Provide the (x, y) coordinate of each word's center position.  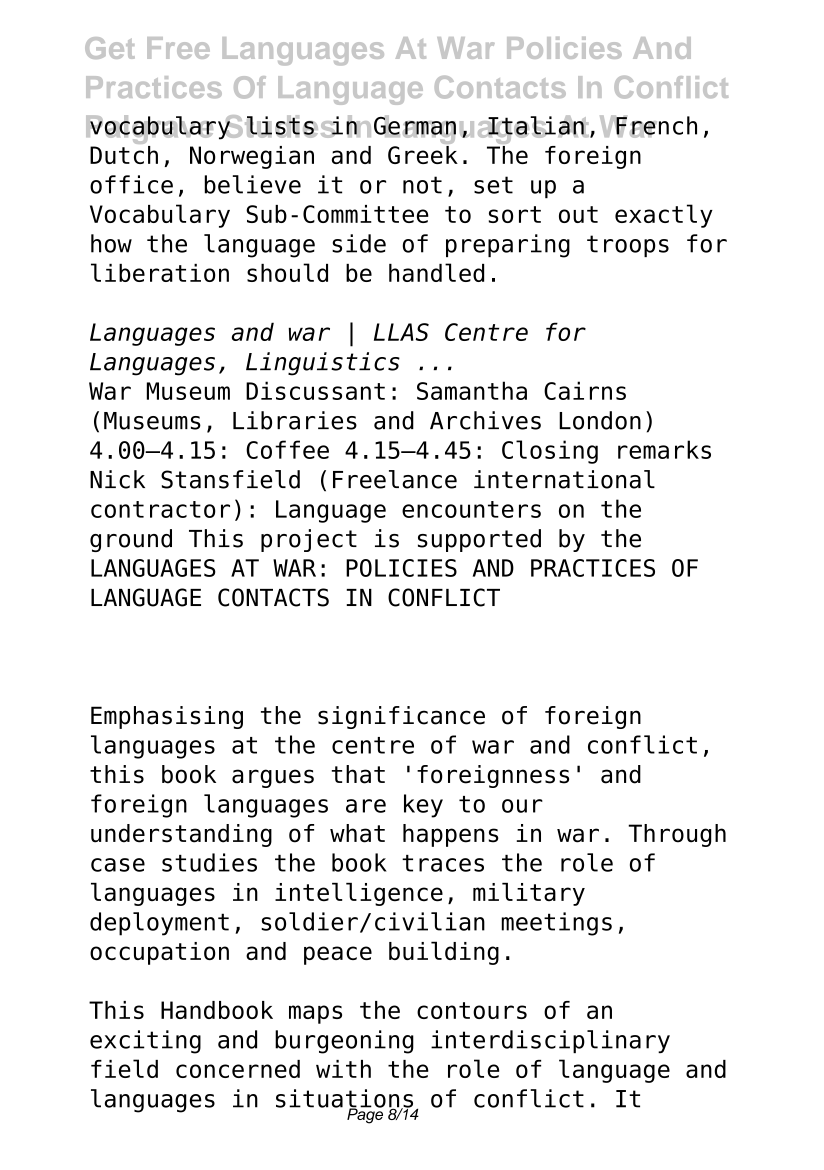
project (309, 540)
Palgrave (151, 131)
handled (436, 272)
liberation (160, 272)
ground (131, 540)
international (564, 479)
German (415, 126)
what (357, 833)
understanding (181, 835)
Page (365, 1115)
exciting (145, 1042)
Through (677, 835)
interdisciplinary (550, 1041)
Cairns (585, 390)
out (578, 214)
